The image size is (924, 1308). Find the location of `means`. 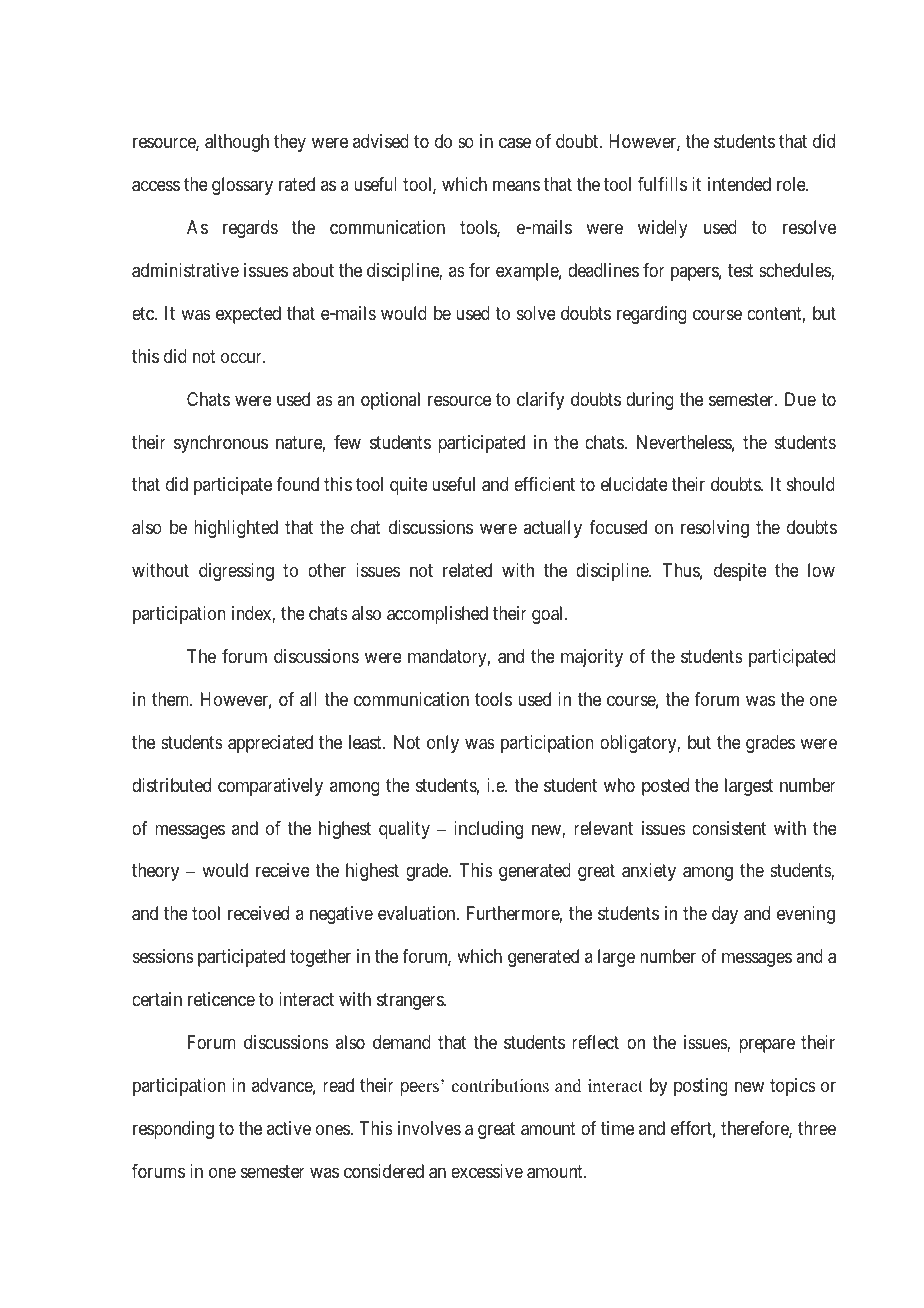

means is located at coordinates (516, 186).
